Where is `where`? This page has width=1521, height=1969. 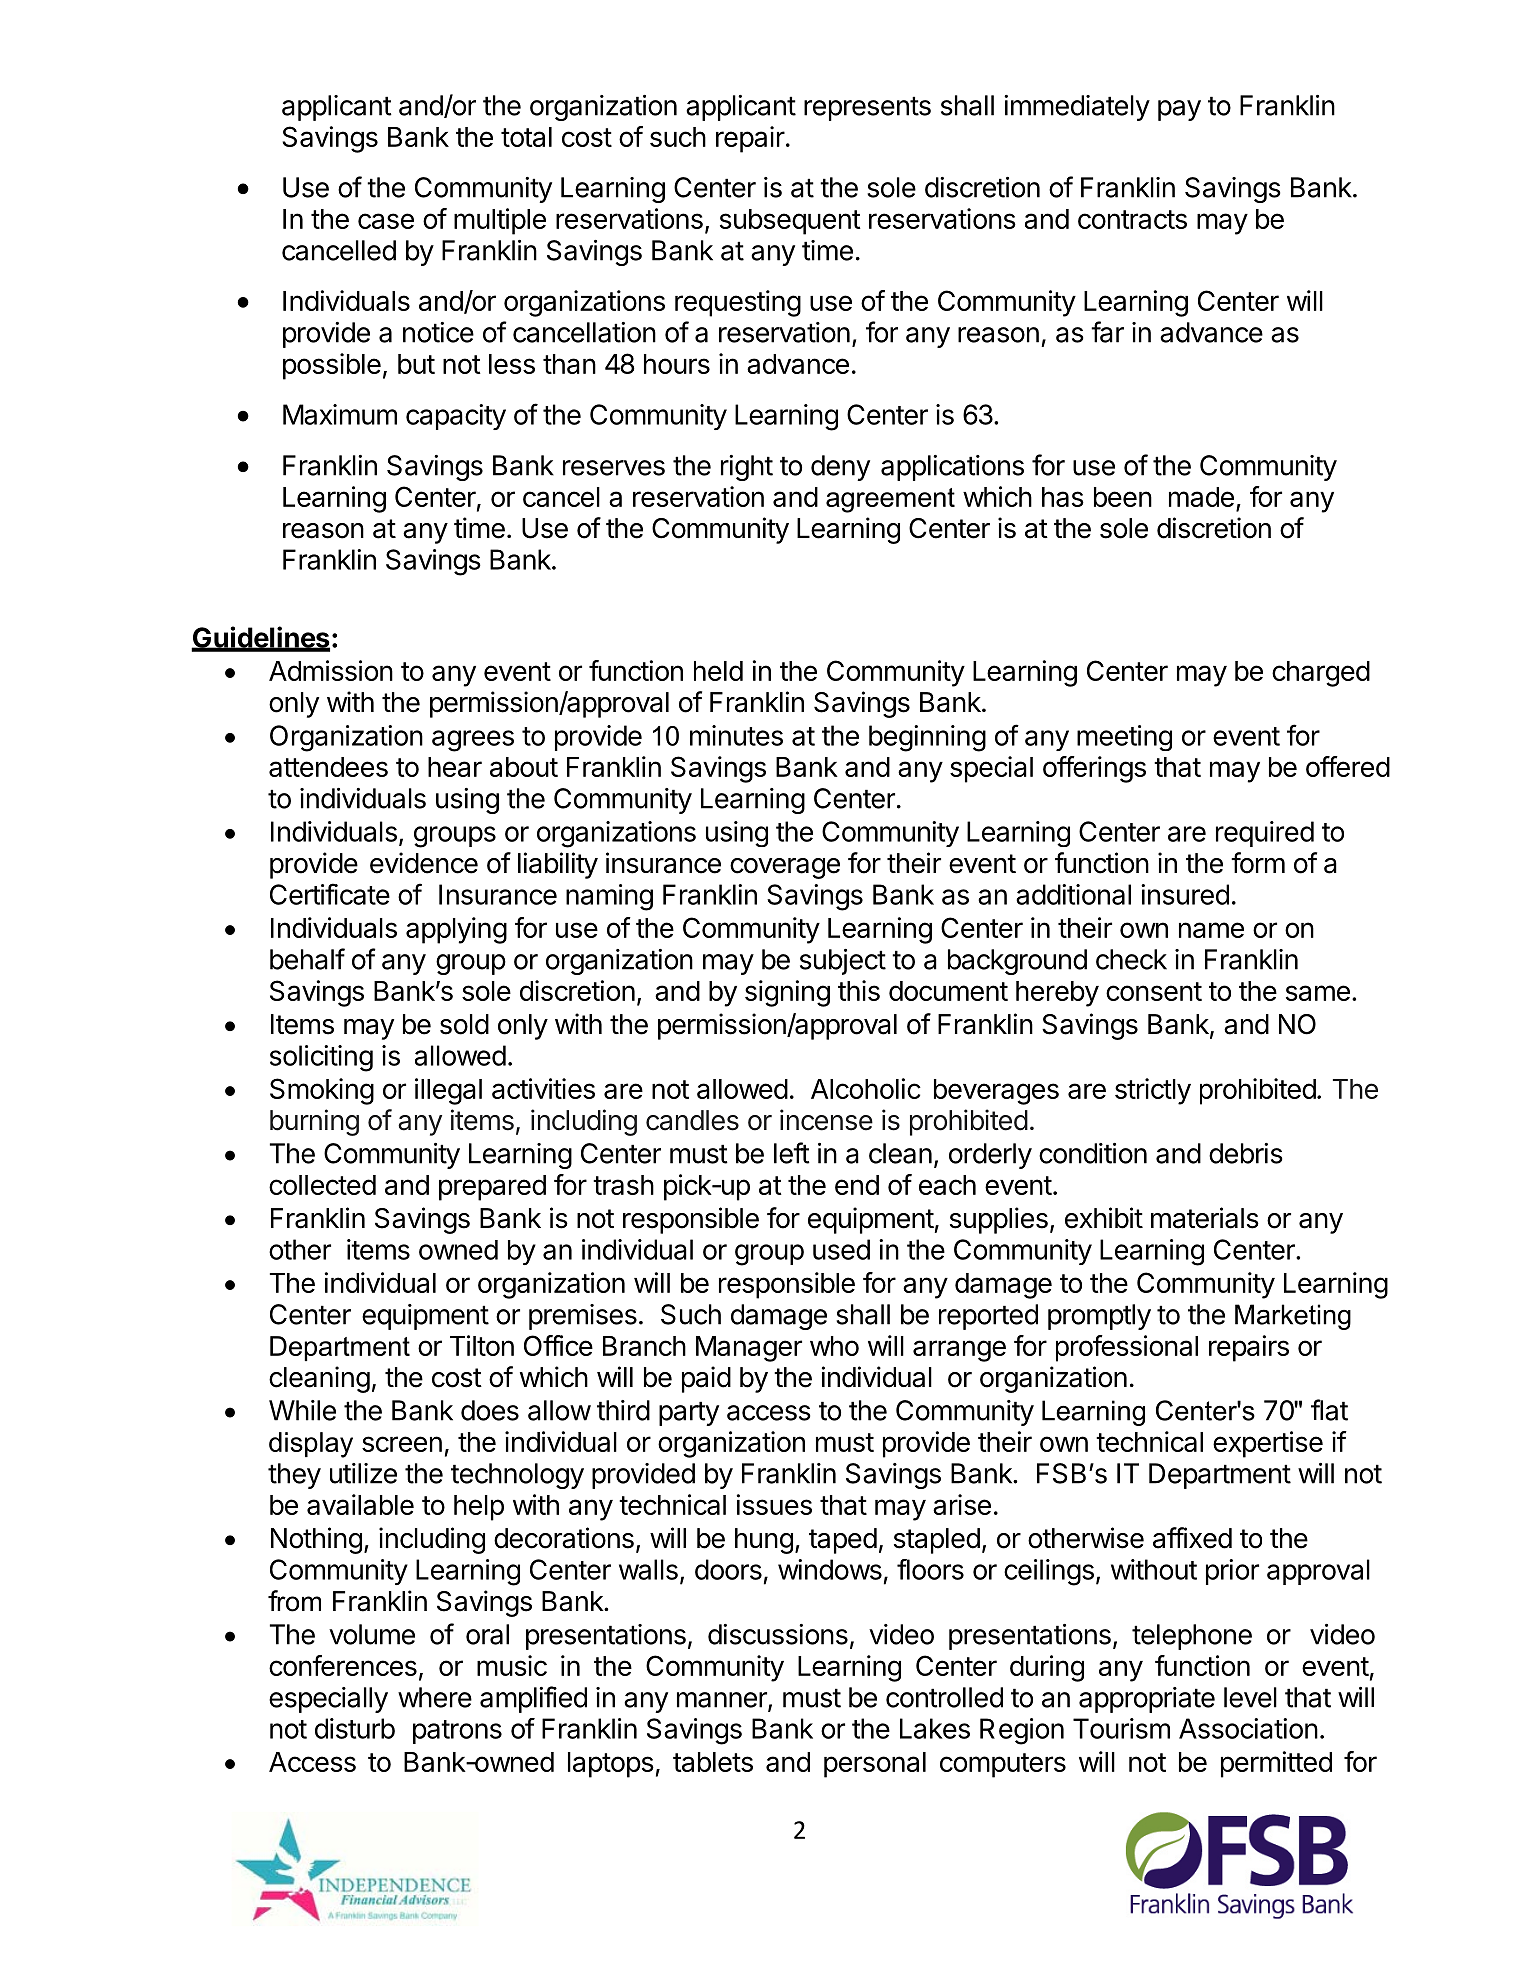 where is located at coordinates (435, 1697).
